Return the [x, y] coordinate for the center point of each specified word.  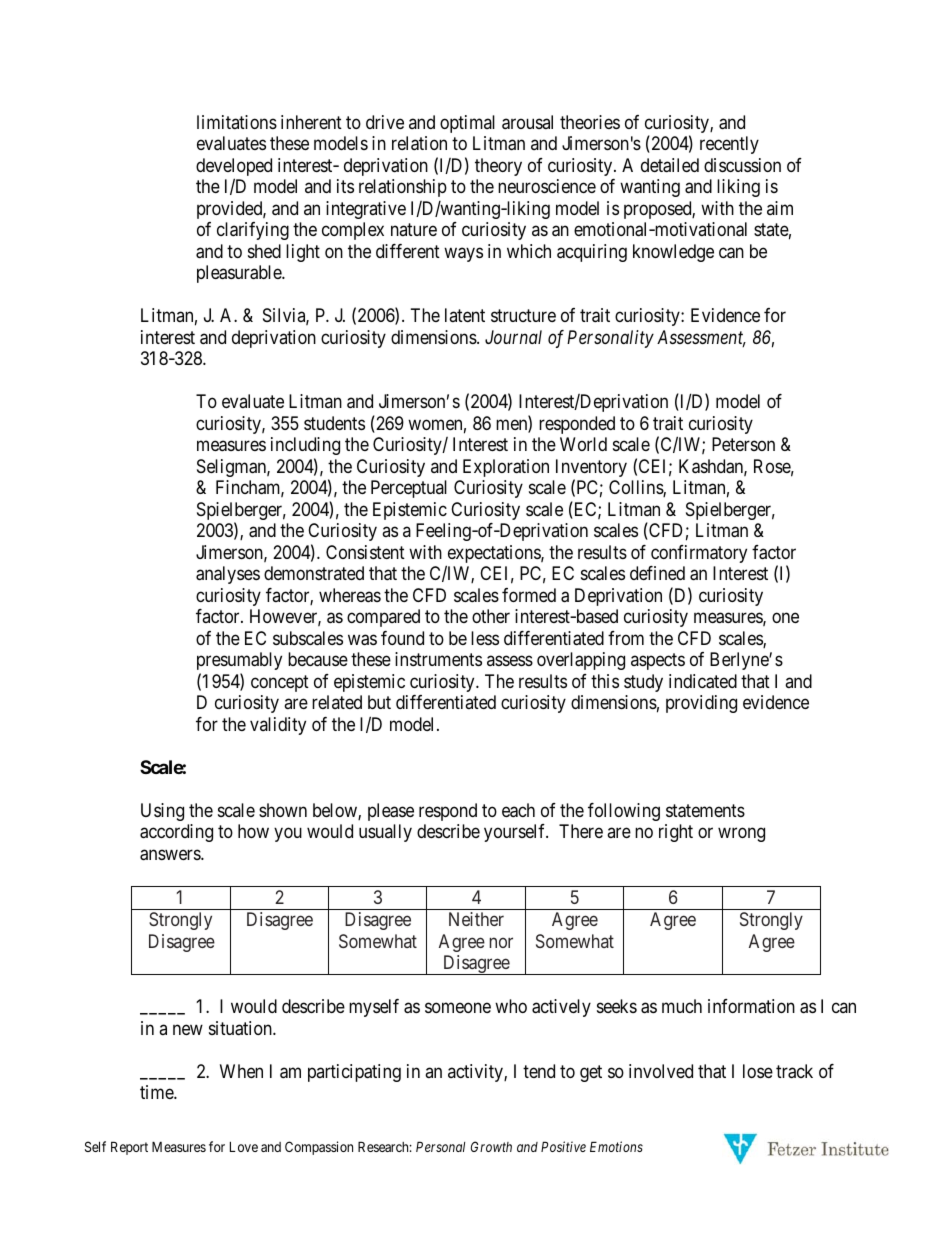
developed [234, 168]
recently [729, 145]
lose [758, 1071]
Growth [491, 1146]
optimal [467, 124]
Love [244, 1146]
